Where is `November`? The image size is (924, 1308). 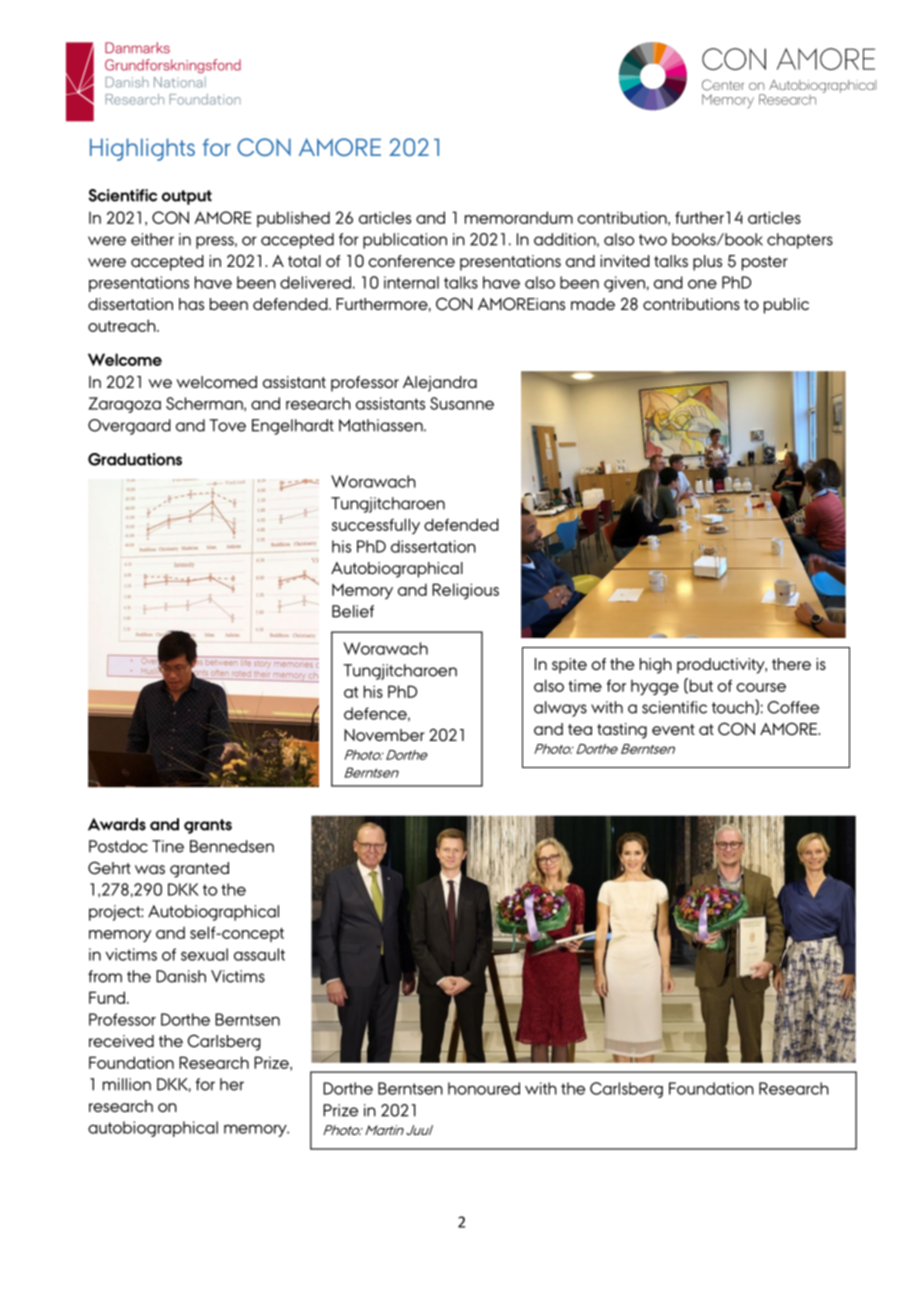
November is located at coordinates (384, 735).
